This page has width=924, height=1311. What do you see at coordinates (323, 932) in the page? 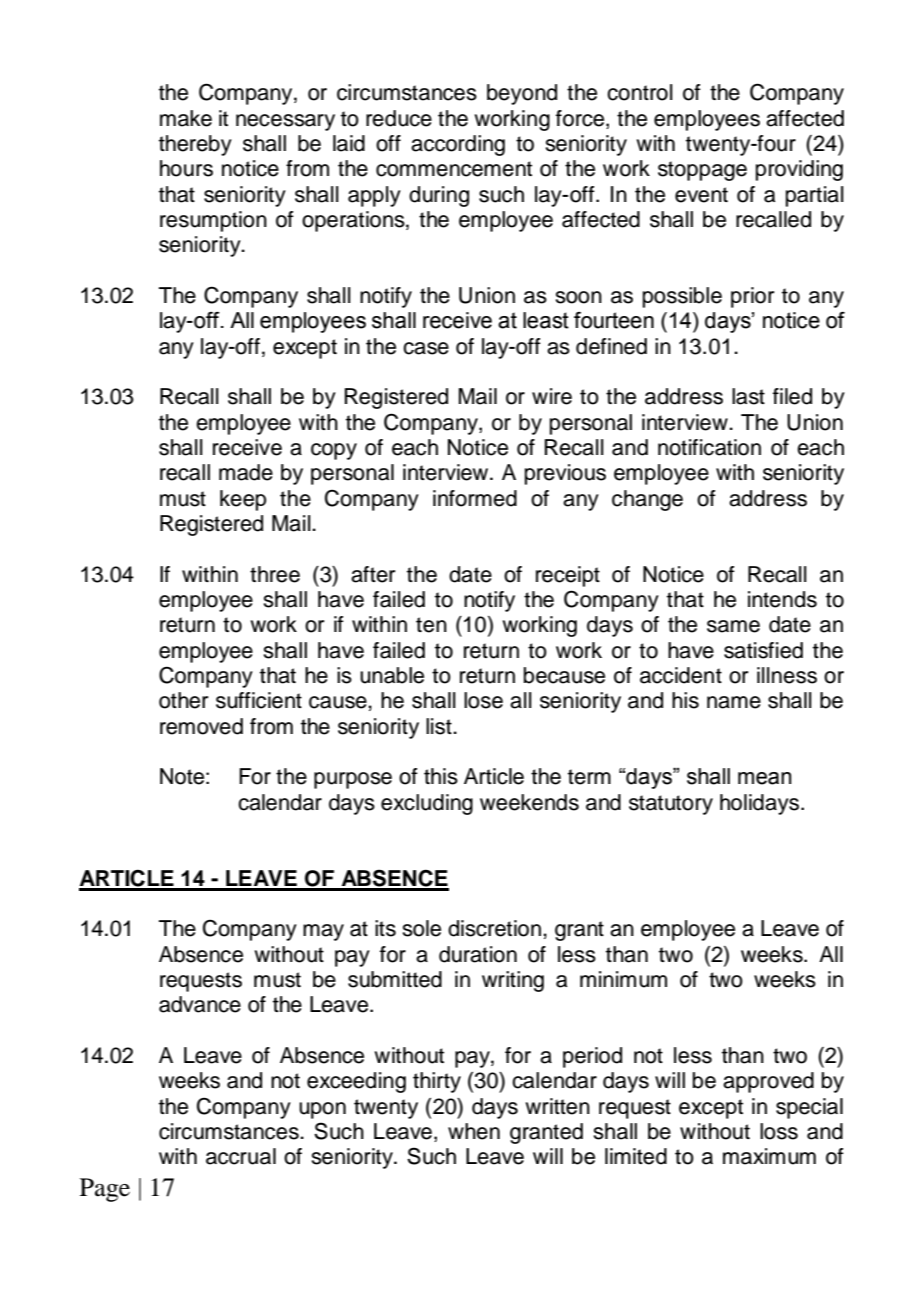
I see `may` at bounding box center [323, 932].
